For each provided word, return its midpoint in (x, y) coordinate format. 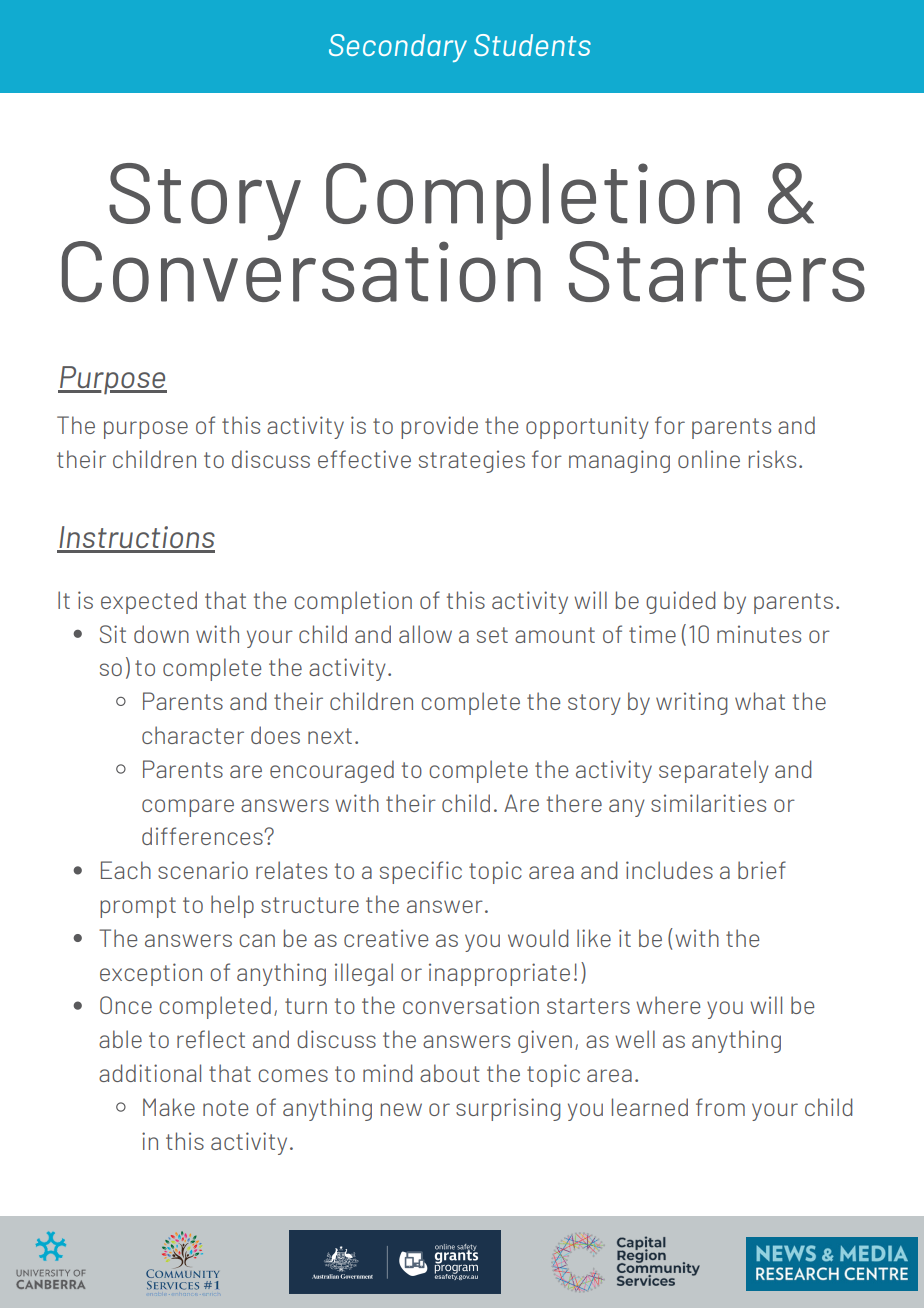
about (450, 1073)
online (709, 459)
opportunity (587, 427)
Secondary (398, 48)
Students (532, 45)
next (330, 736)
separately (714, 771)
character (193, 735)
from (720, 1107)
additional (150, 1073)
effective (364, 459)
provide (439, 427)
